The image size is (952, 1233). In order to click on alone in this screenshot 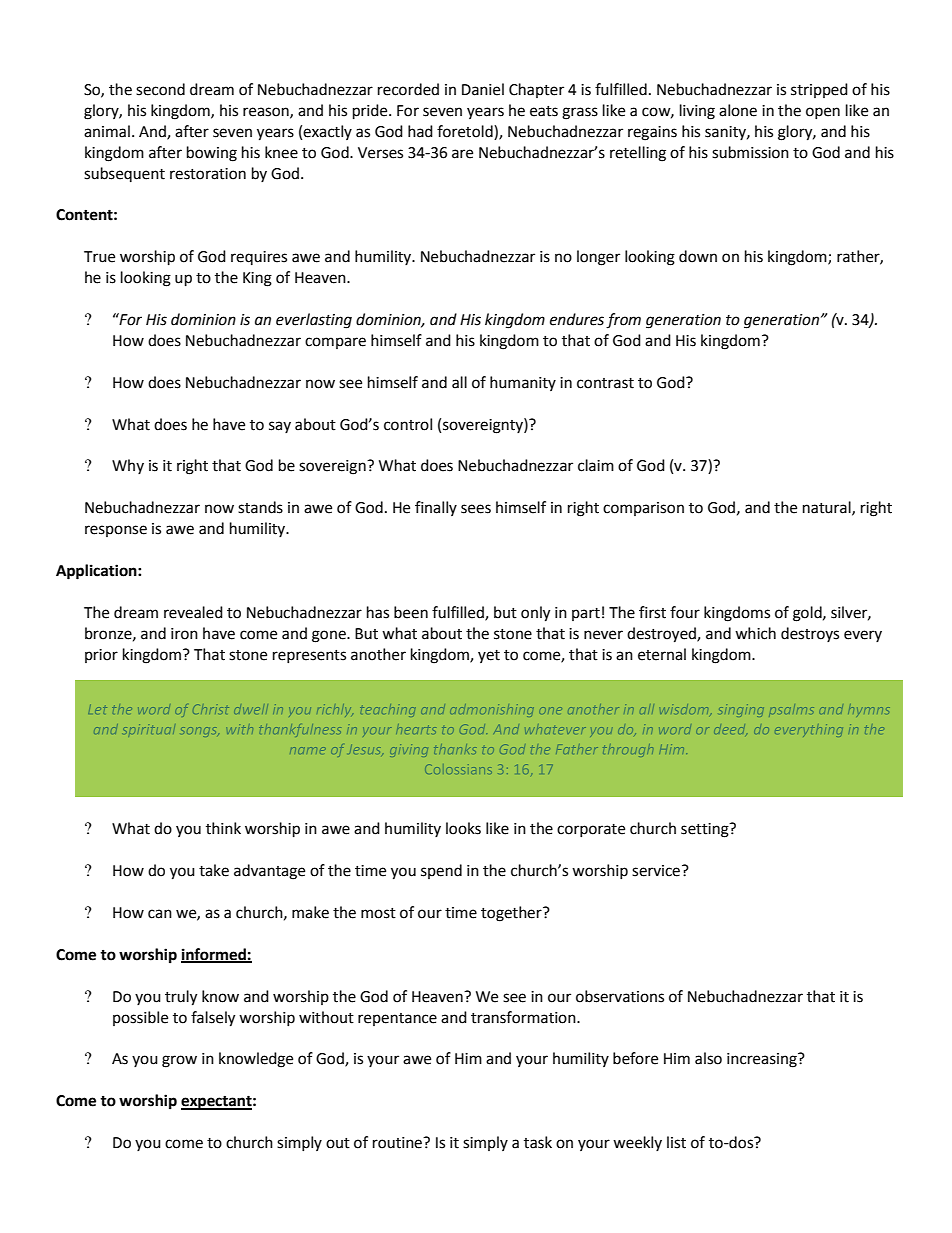, I will do `click(738, 110)`.
